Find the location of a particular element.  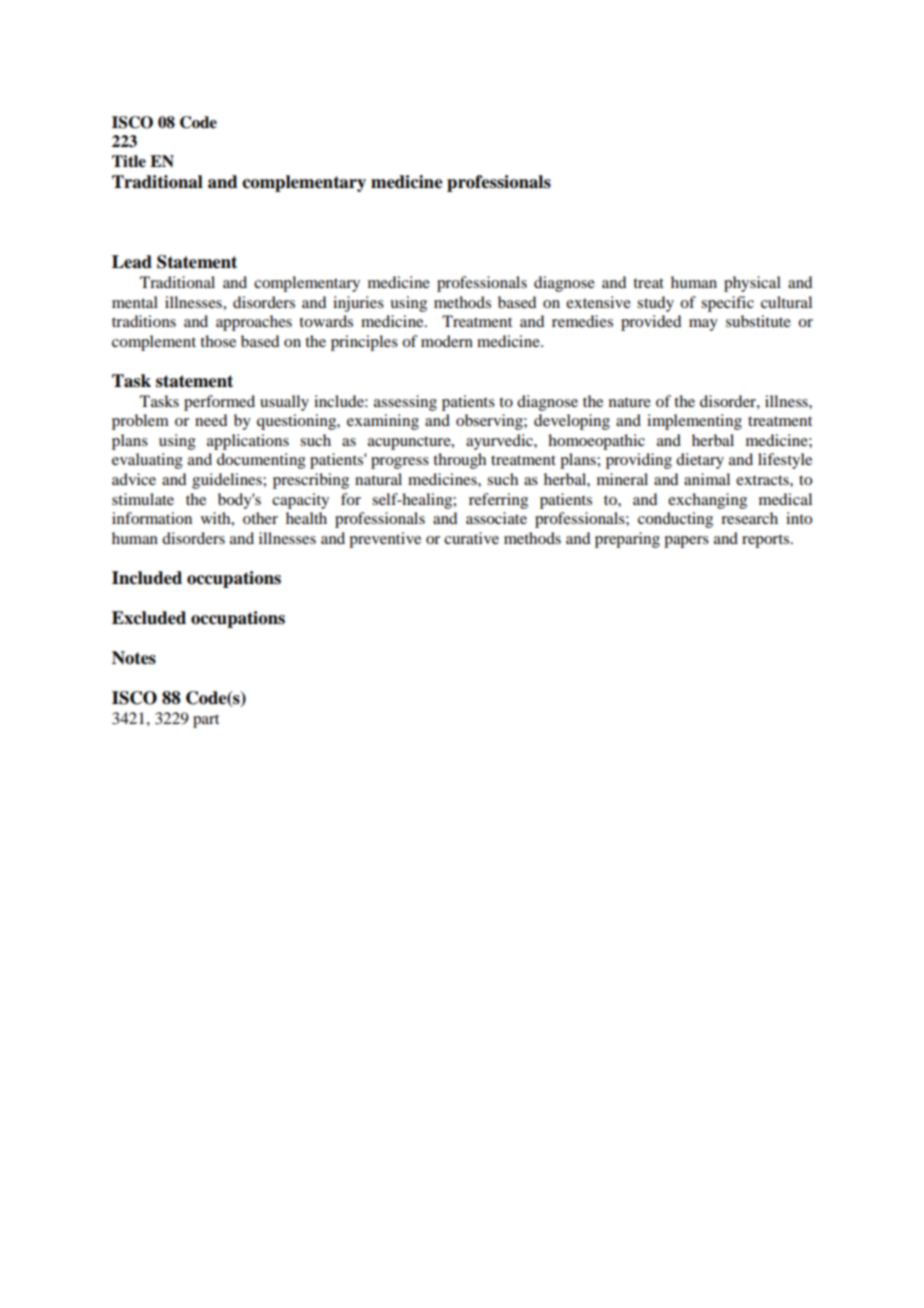

those is located at coordinates (218, 341).
